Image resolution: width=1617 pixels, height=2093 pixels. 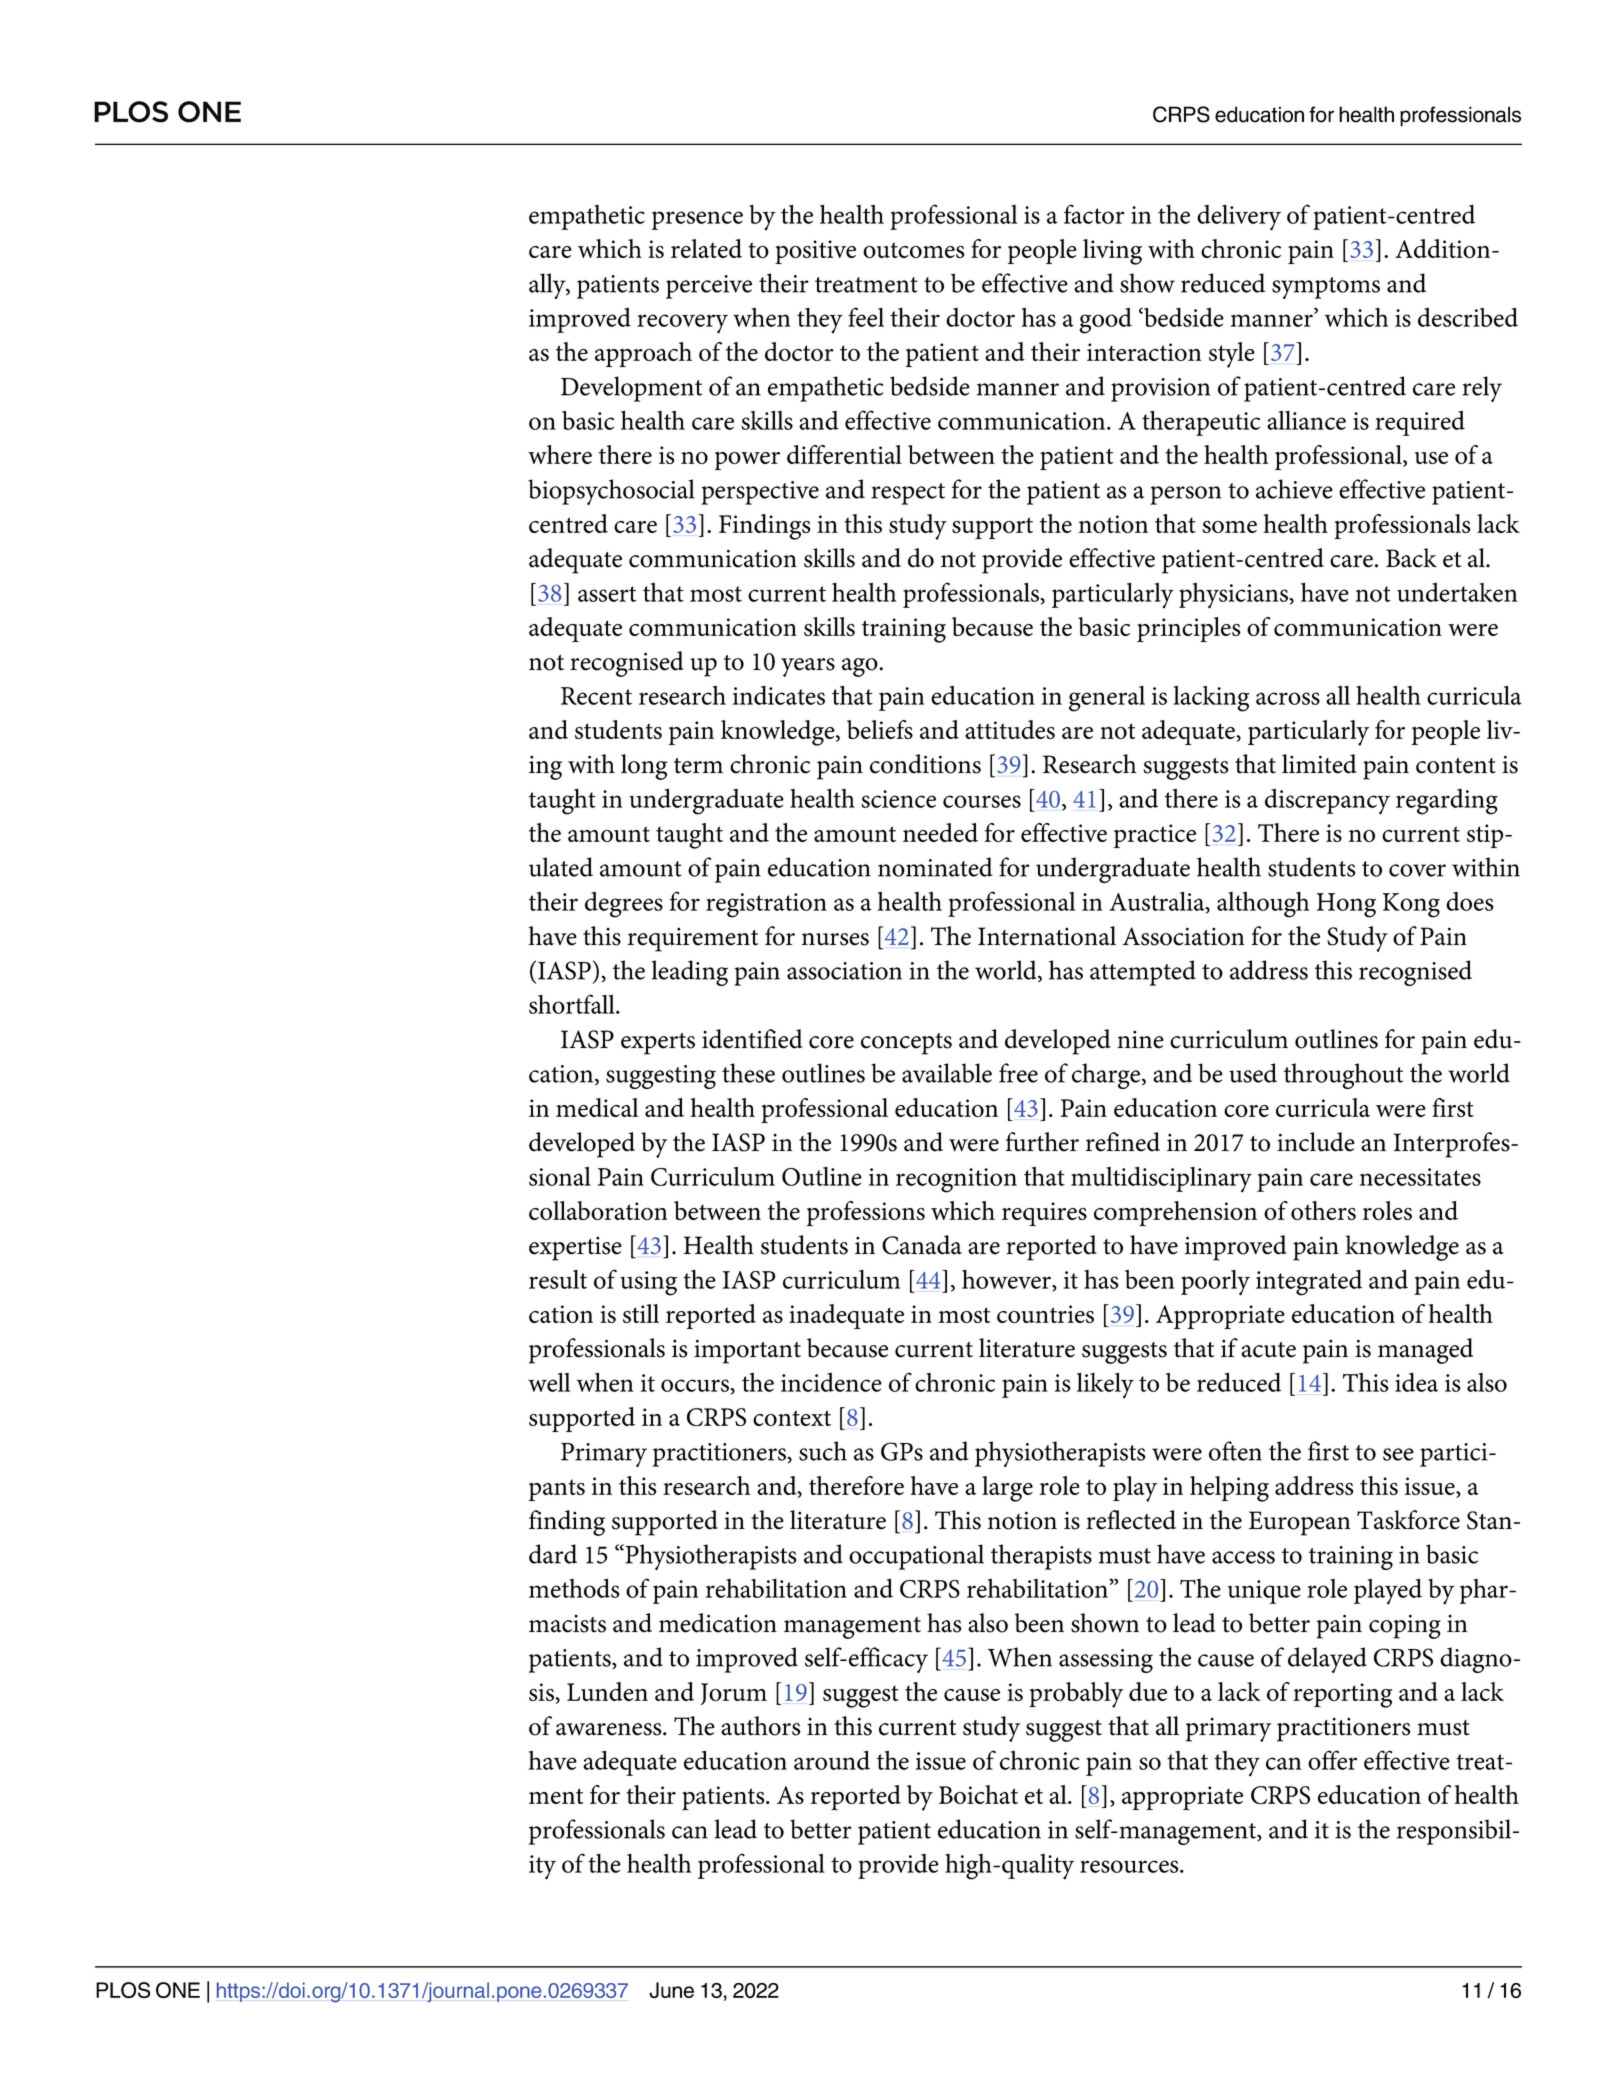 What do you see at coordinates (671, 1990) in the image?
I see `June` at bounding box center [671, 1990].
